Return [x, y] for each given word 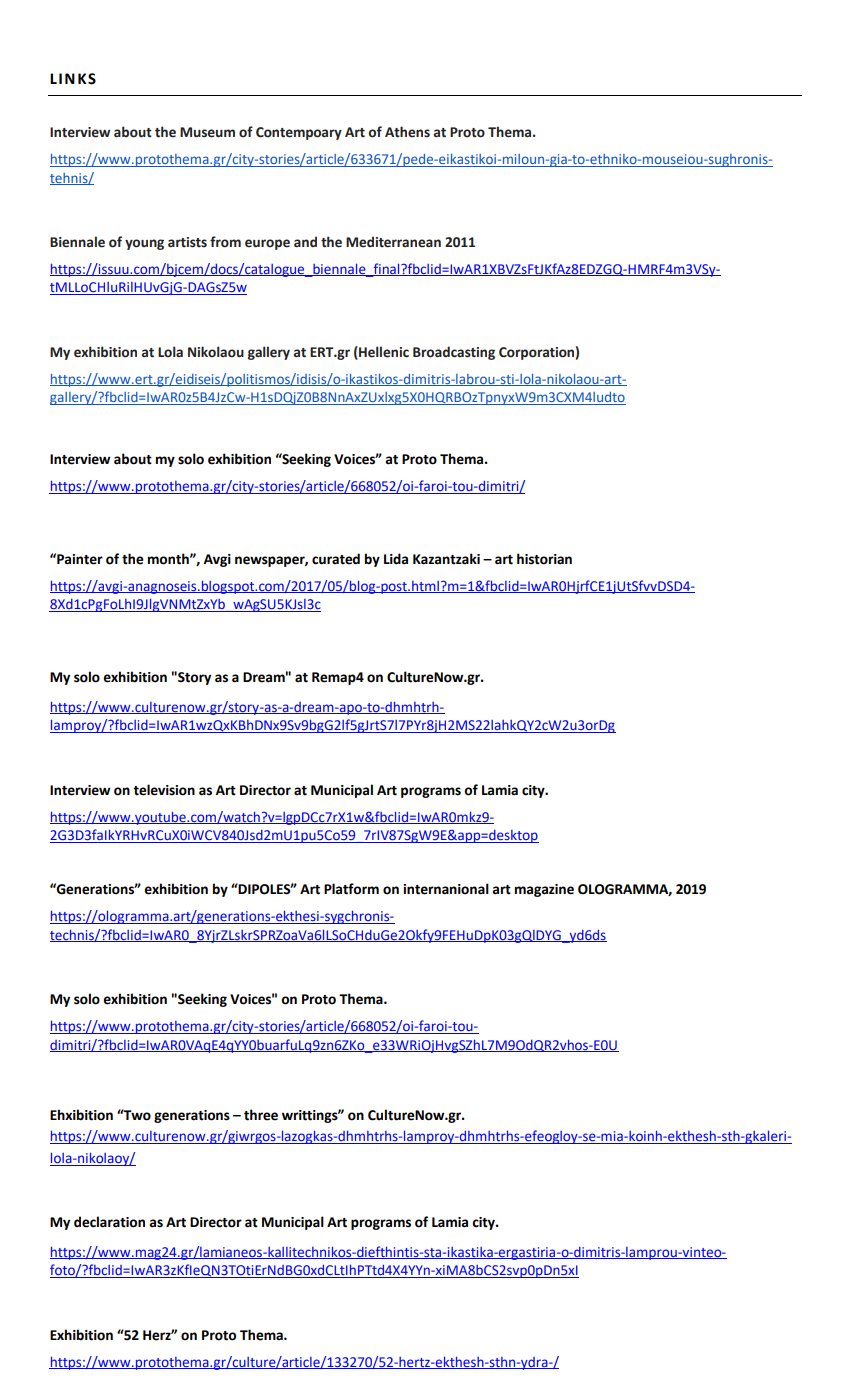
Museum [207, 132]
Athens [407, 132]
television [164, 790]
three [261, 1115]
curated [336, 559]
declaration [109, 1222]
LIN [62, 78]
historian [544, 559]
